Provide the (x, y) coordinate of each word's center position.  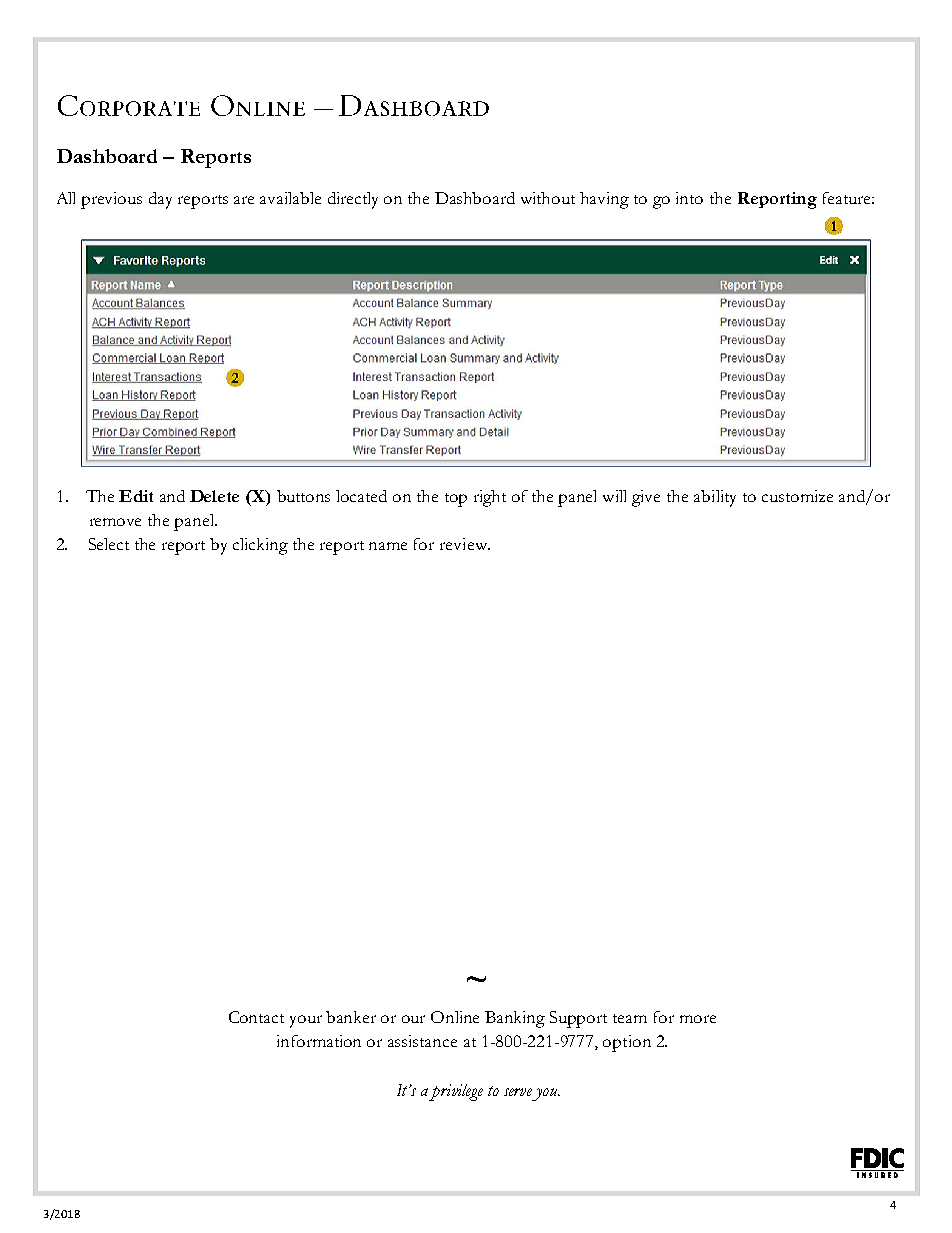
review (465, 544)
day (160, 200)
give (646, 498)
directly (353, 200)
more (698, 1019)
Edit (136, 496)
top (456, 500)
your (306, 1021)
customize (797, 496)
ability (715, 498)
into (689, 198)
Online (455, 1017)
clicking (260, 546)
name (388, 546)
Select (109, 544)
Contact (256, 1017)
